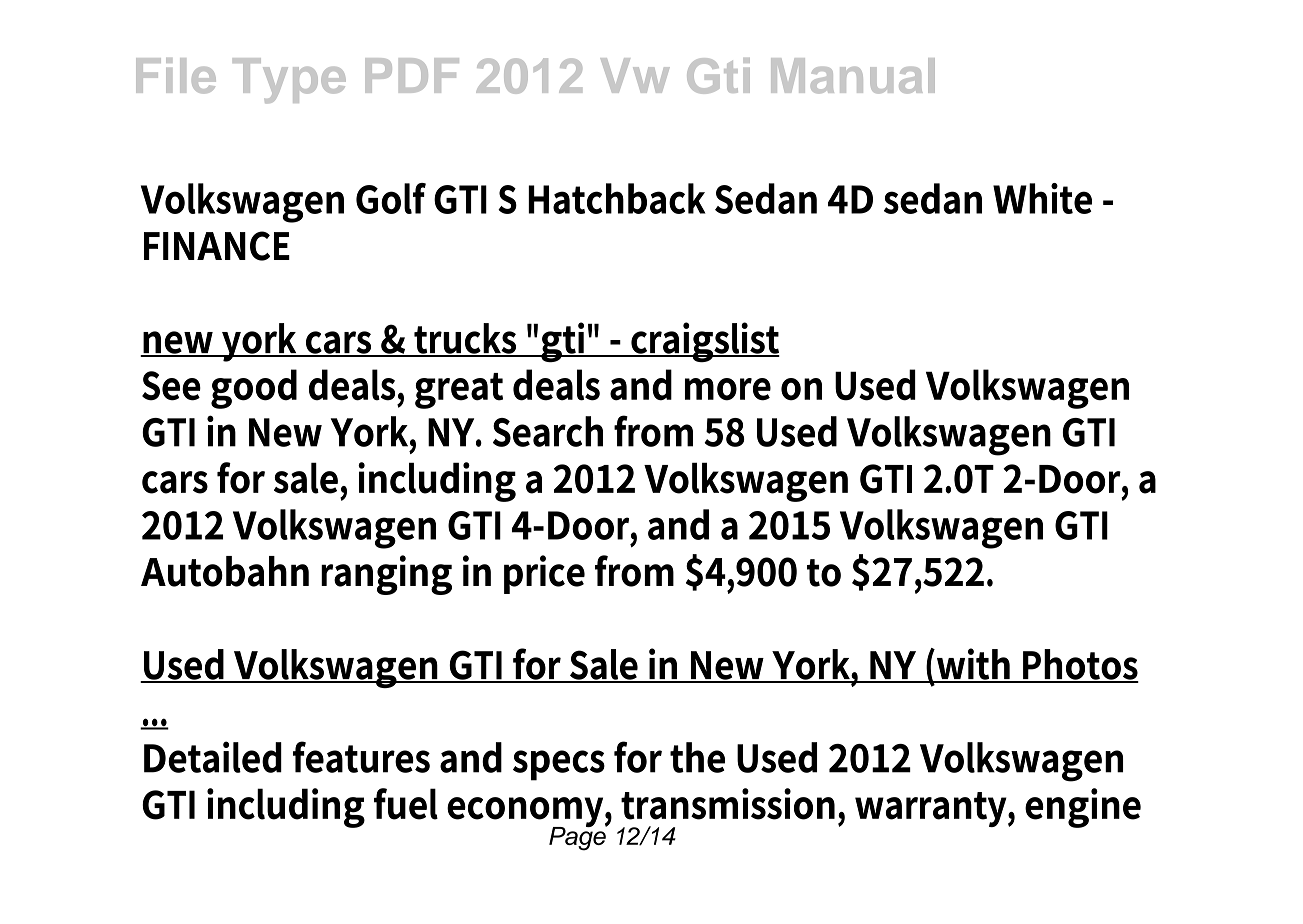 This screenshot has height=924, width=1303. I want to click on fuel, so click(406, 804).
